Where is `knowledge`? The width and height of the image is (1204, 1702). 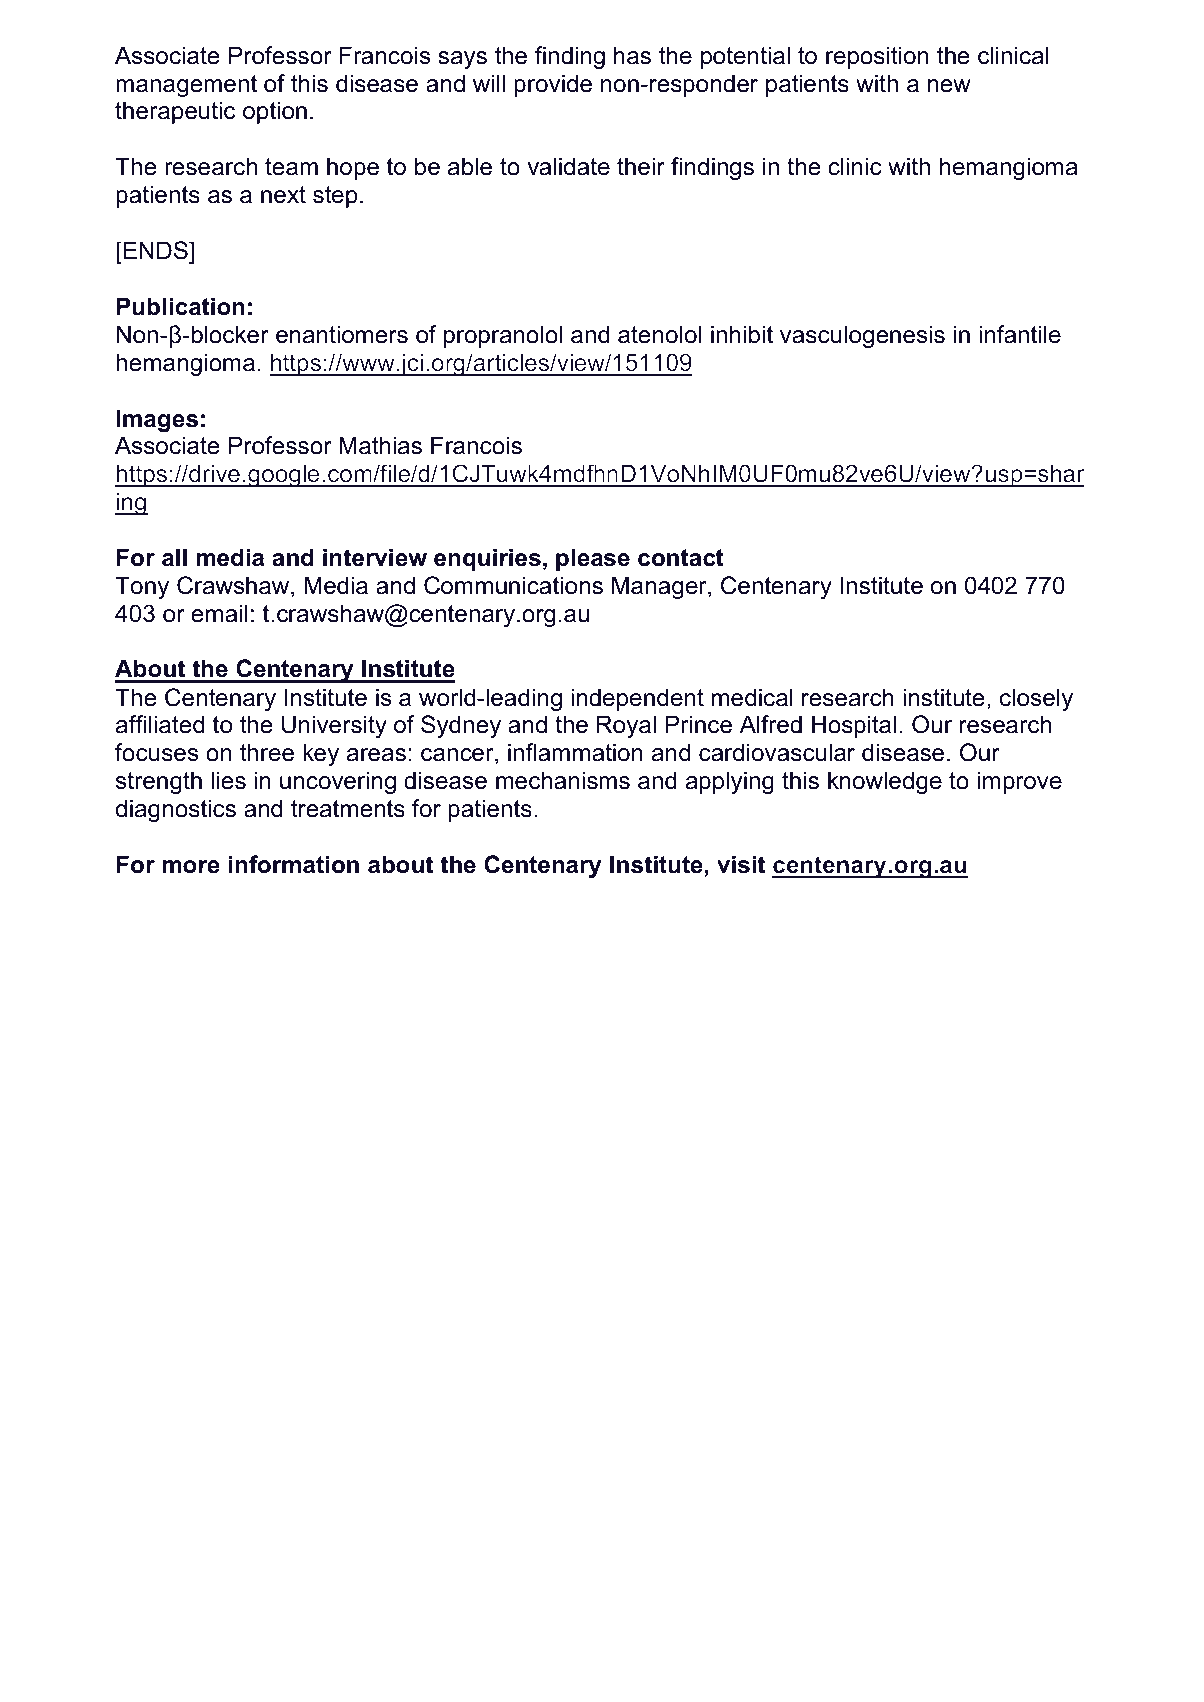
knowledge is located at coordinates (885, 782).
